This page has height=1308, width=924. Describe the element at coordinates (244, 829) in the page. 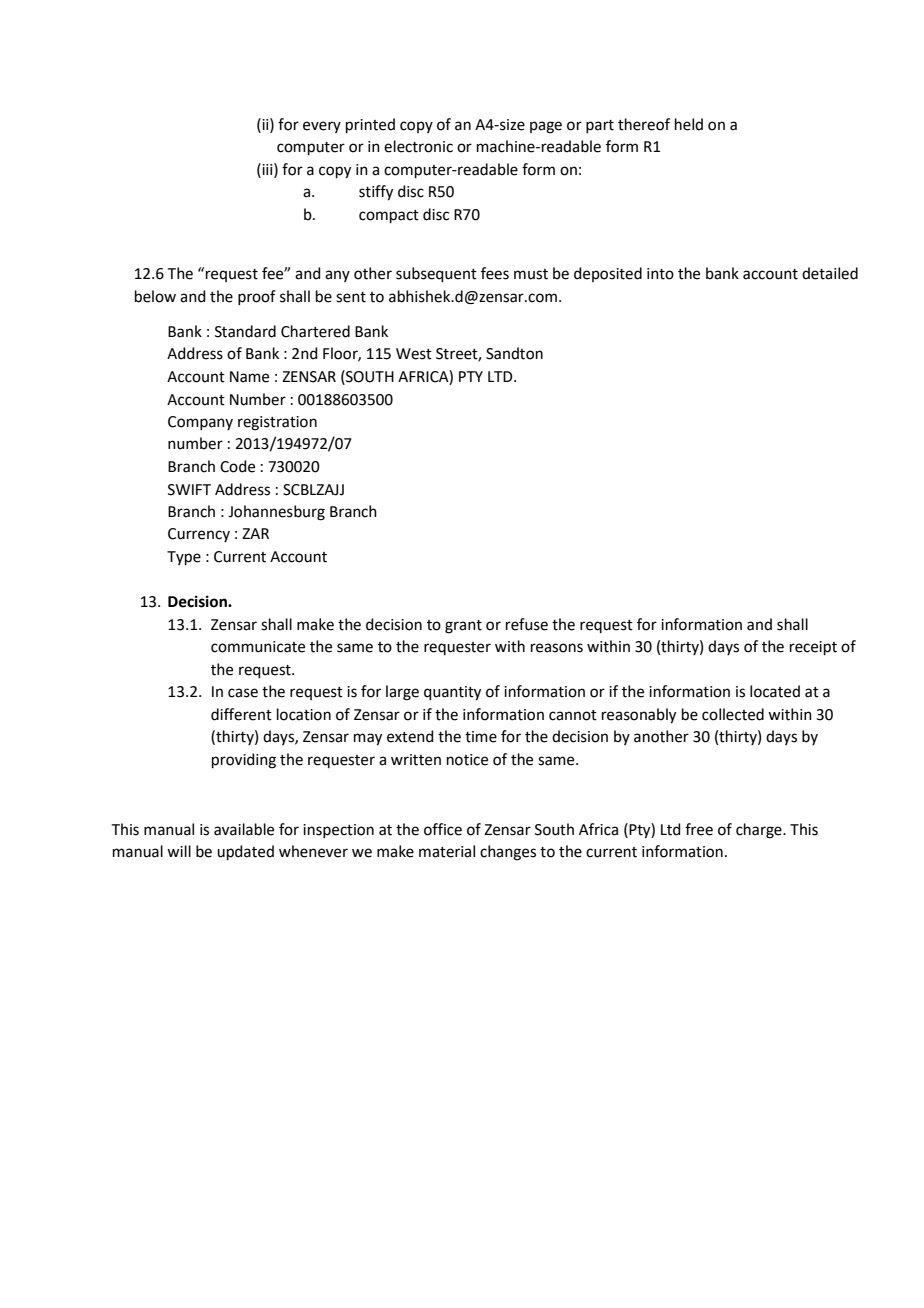

I see `available` at that location.
